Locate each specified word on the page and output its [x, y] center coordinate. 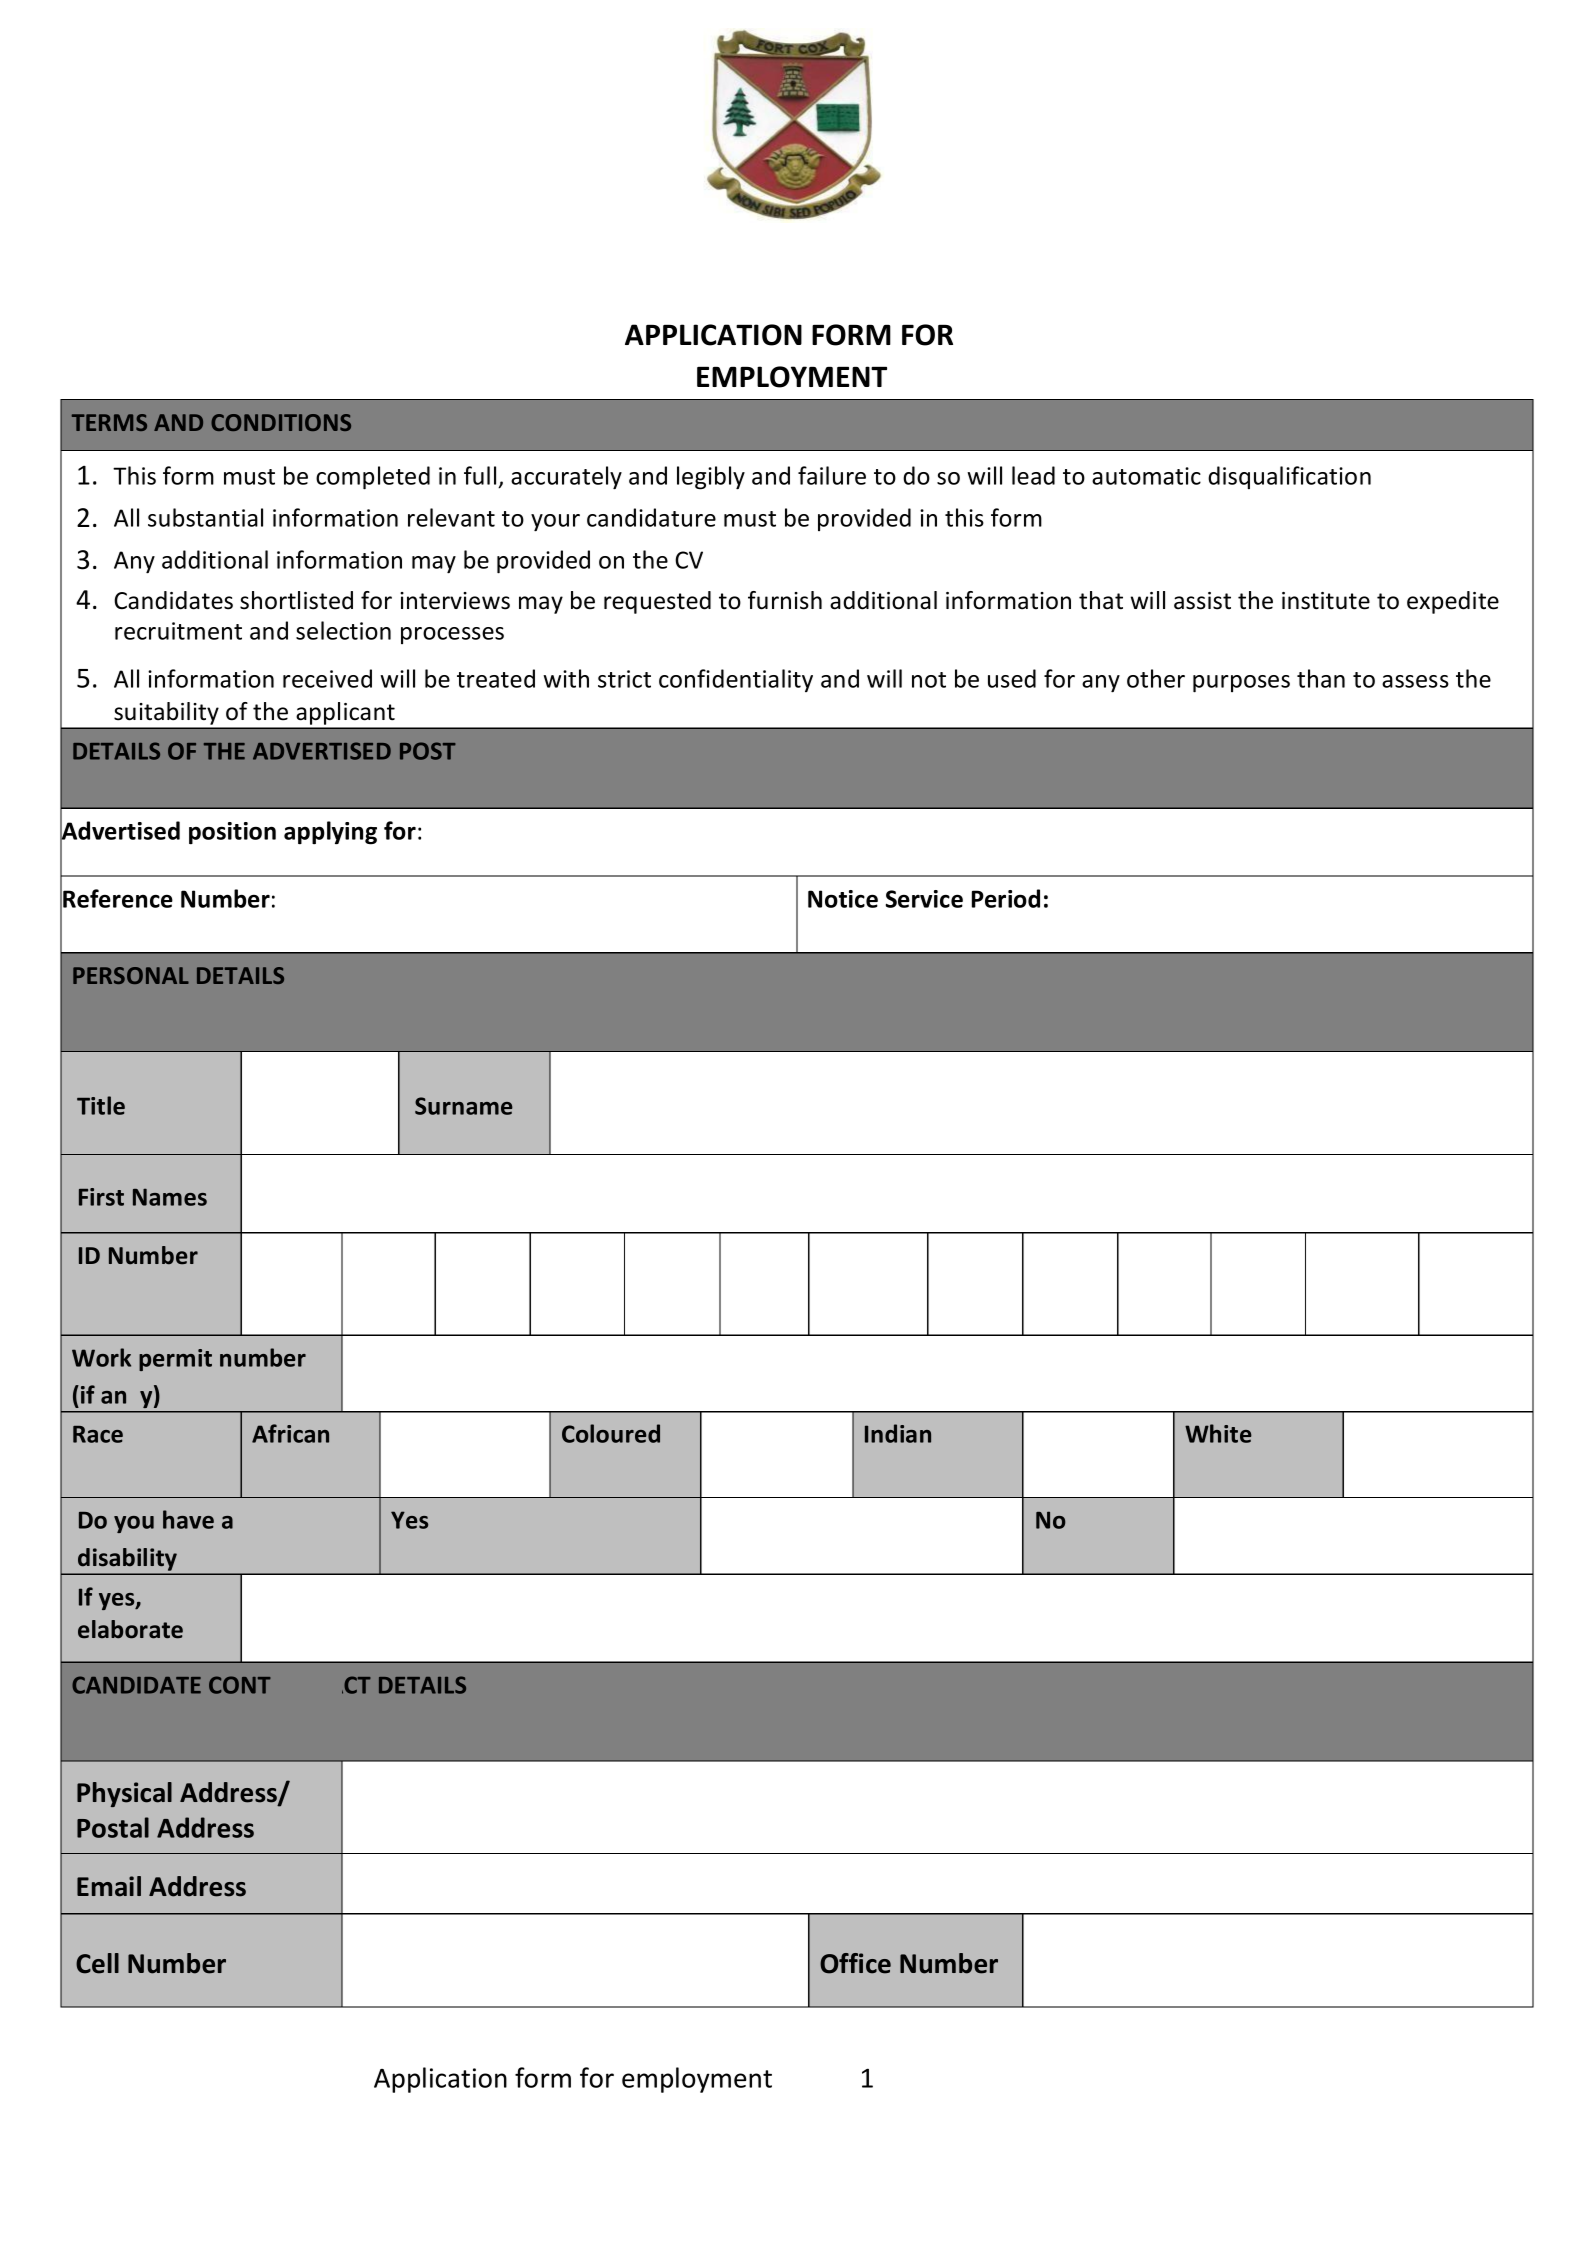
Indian [898, 1433]
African [290, 1433]
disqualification [1289, 477]
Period [1006, 898]
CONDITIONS [281, 422]
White [1218, 1433]
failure [832, 475]
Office [855, 1963]
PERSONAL [131, 975]
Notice [843, 899]
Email [109, 1886]
